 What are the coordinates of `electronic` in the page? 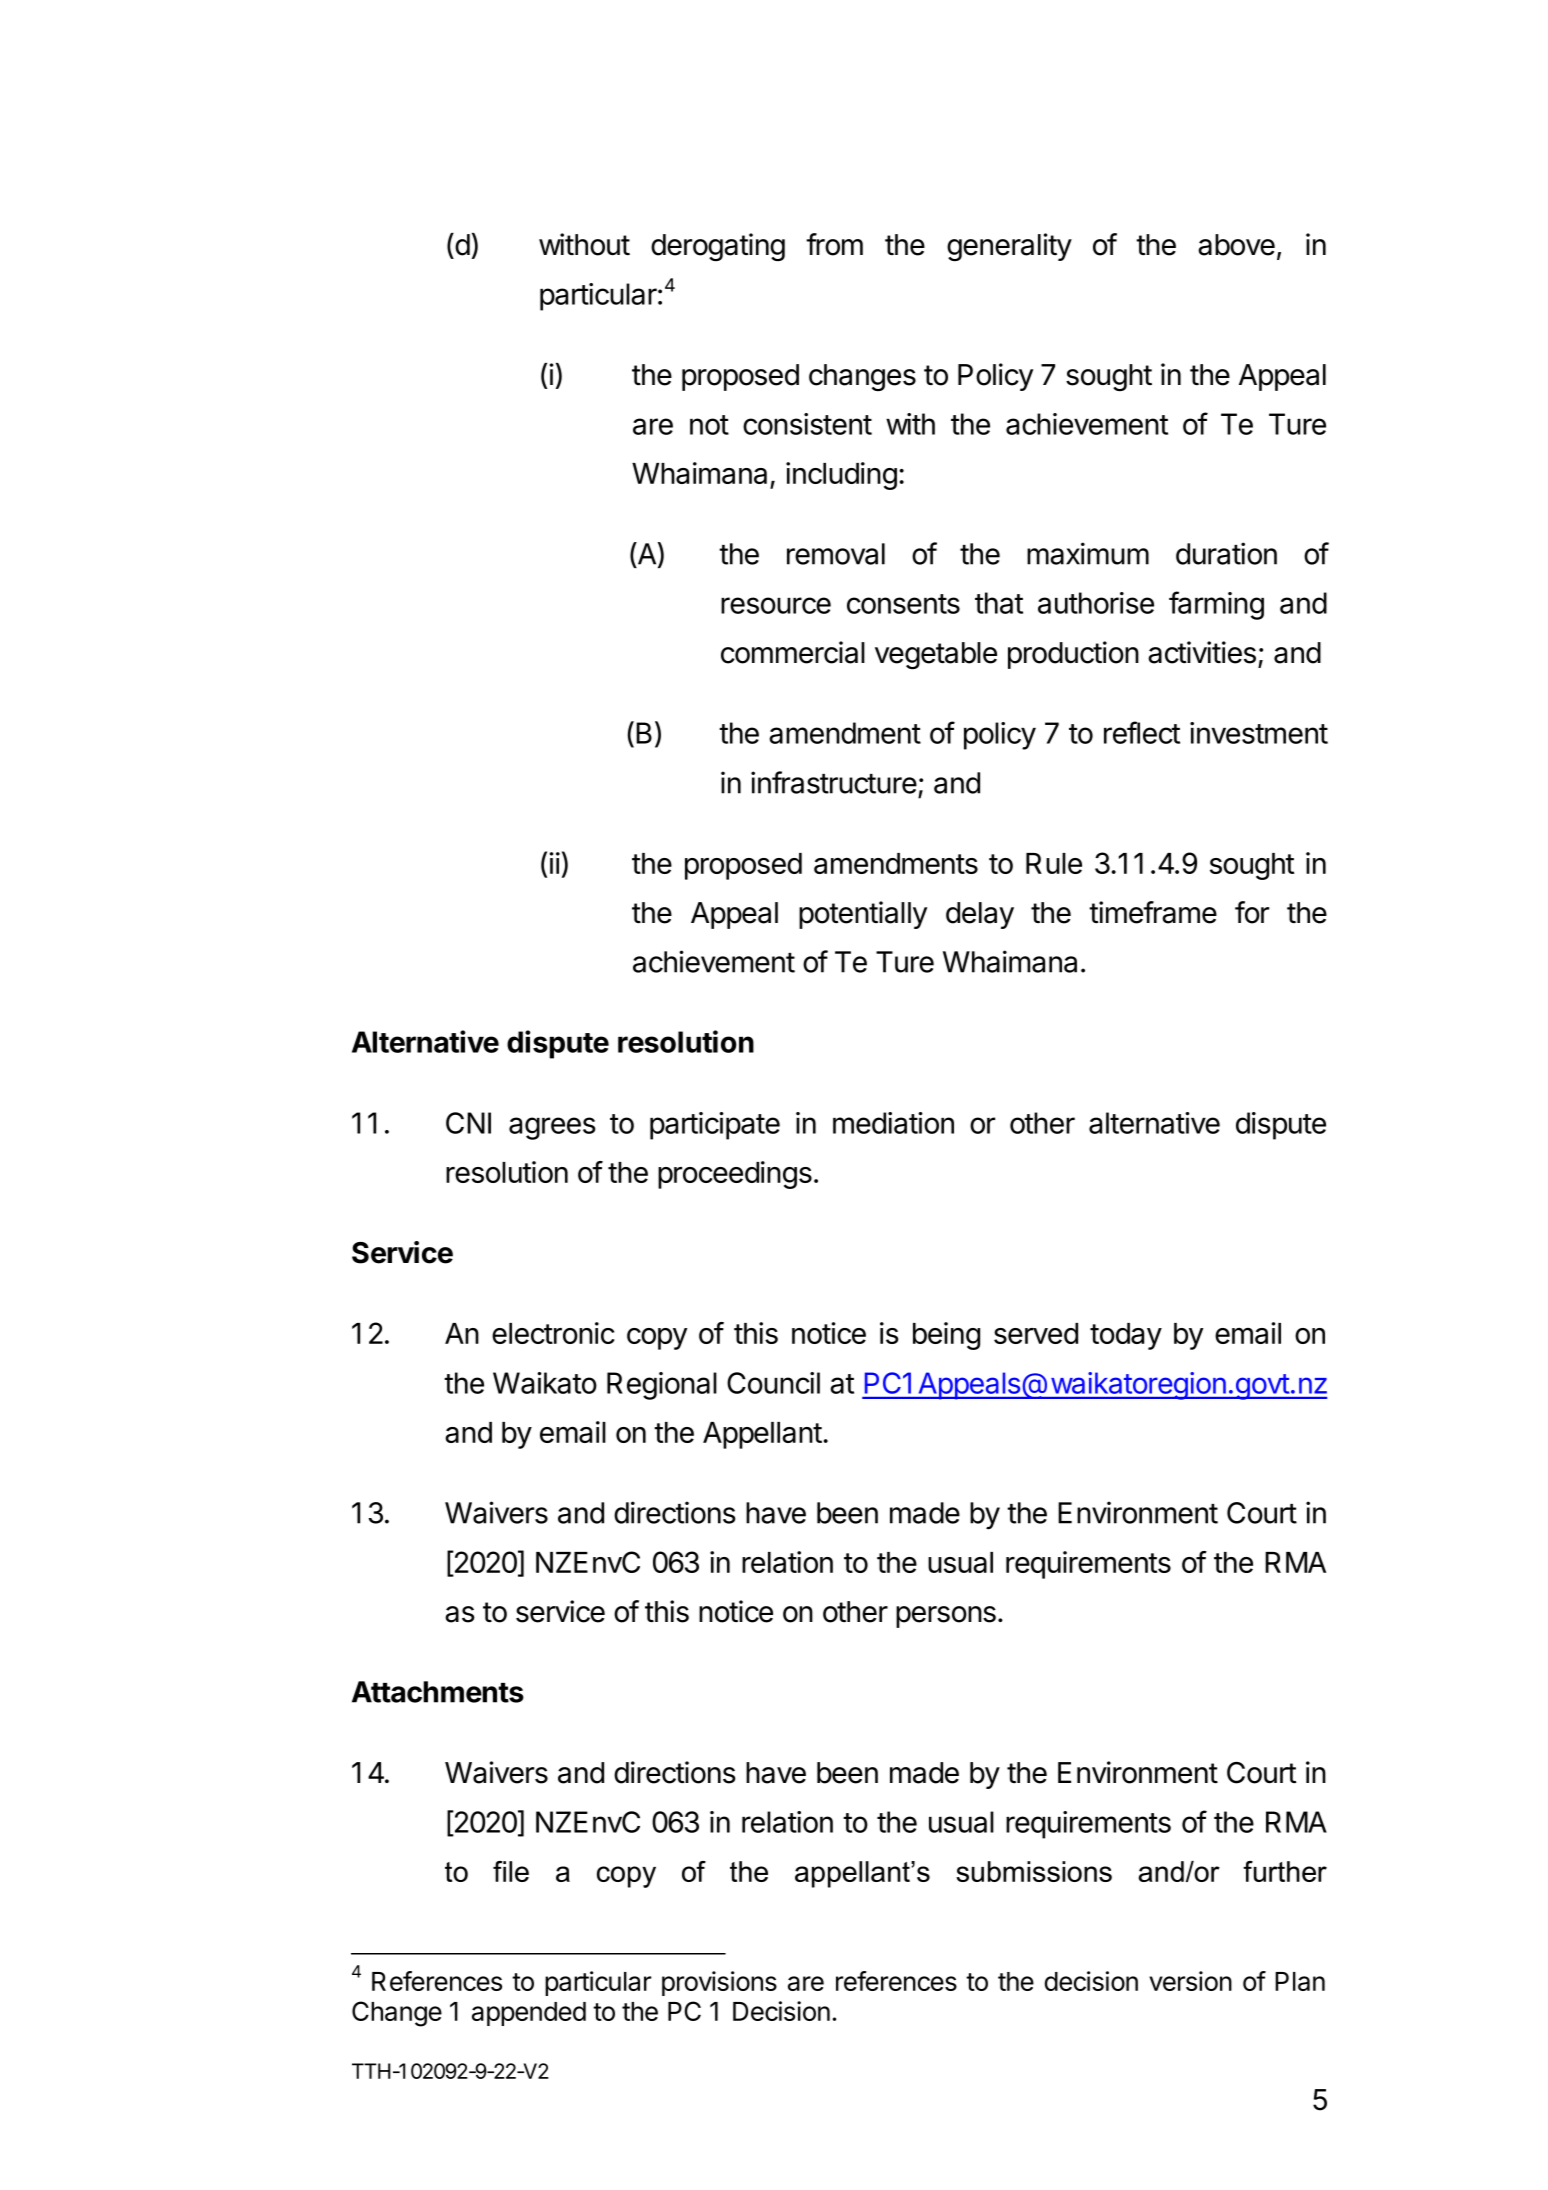 It's located at (553, 1333).
